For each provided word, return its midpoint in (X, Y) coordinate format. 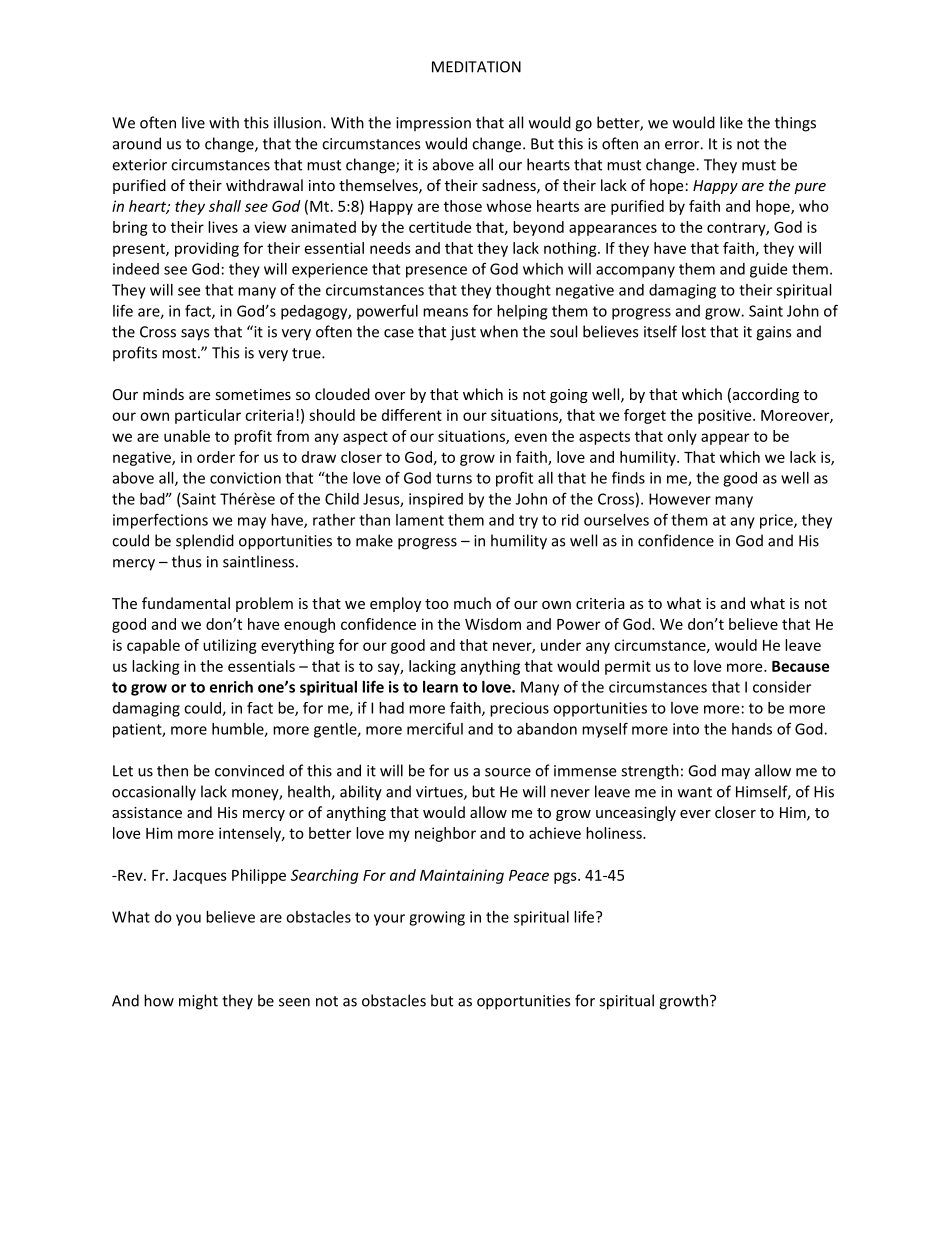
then (172, 770)
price (777, 521)
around (137, 143)
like (731, 122)
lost (694, 331)
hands (752, 729)
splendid (205, 542)
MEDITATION (476, 67)
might (198, 1002)
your (389, 920)
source (508, 772)
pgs (566, 878)
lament (420, 520)
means (445, 312)
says (195, 335)
